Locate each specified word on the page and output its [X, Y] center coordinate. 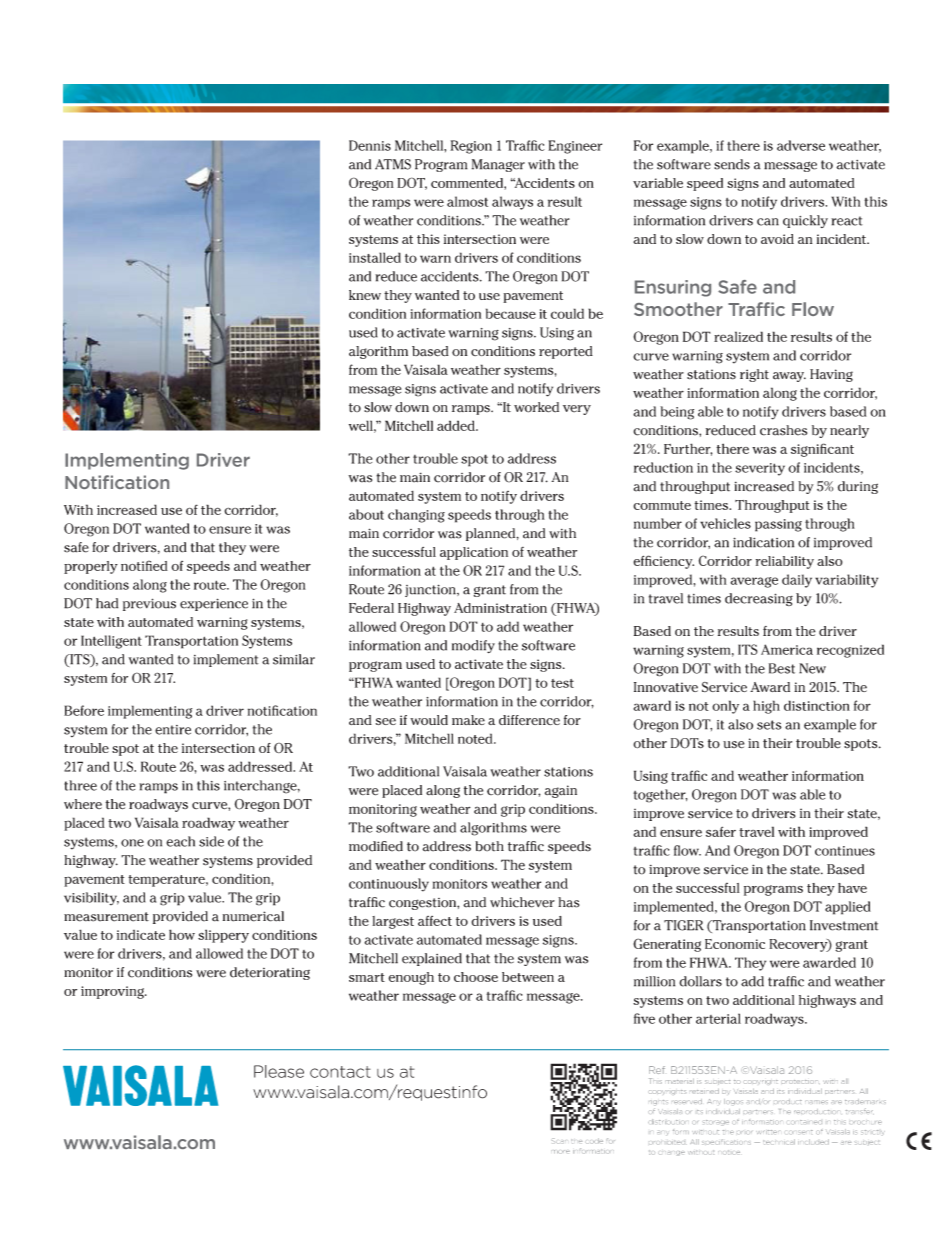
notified [144, 565]
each [180, 841]
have [852, 888]
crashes [783, 430]
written [767, 1132]
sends [732, 164]
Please [279, 1071]
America [787, 649]
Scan [559, 1141]
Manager [498, 165]
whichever [522, 902]
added [457, 425]
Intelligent [111, 642]
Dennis [370, 145]
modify [473, 646]
